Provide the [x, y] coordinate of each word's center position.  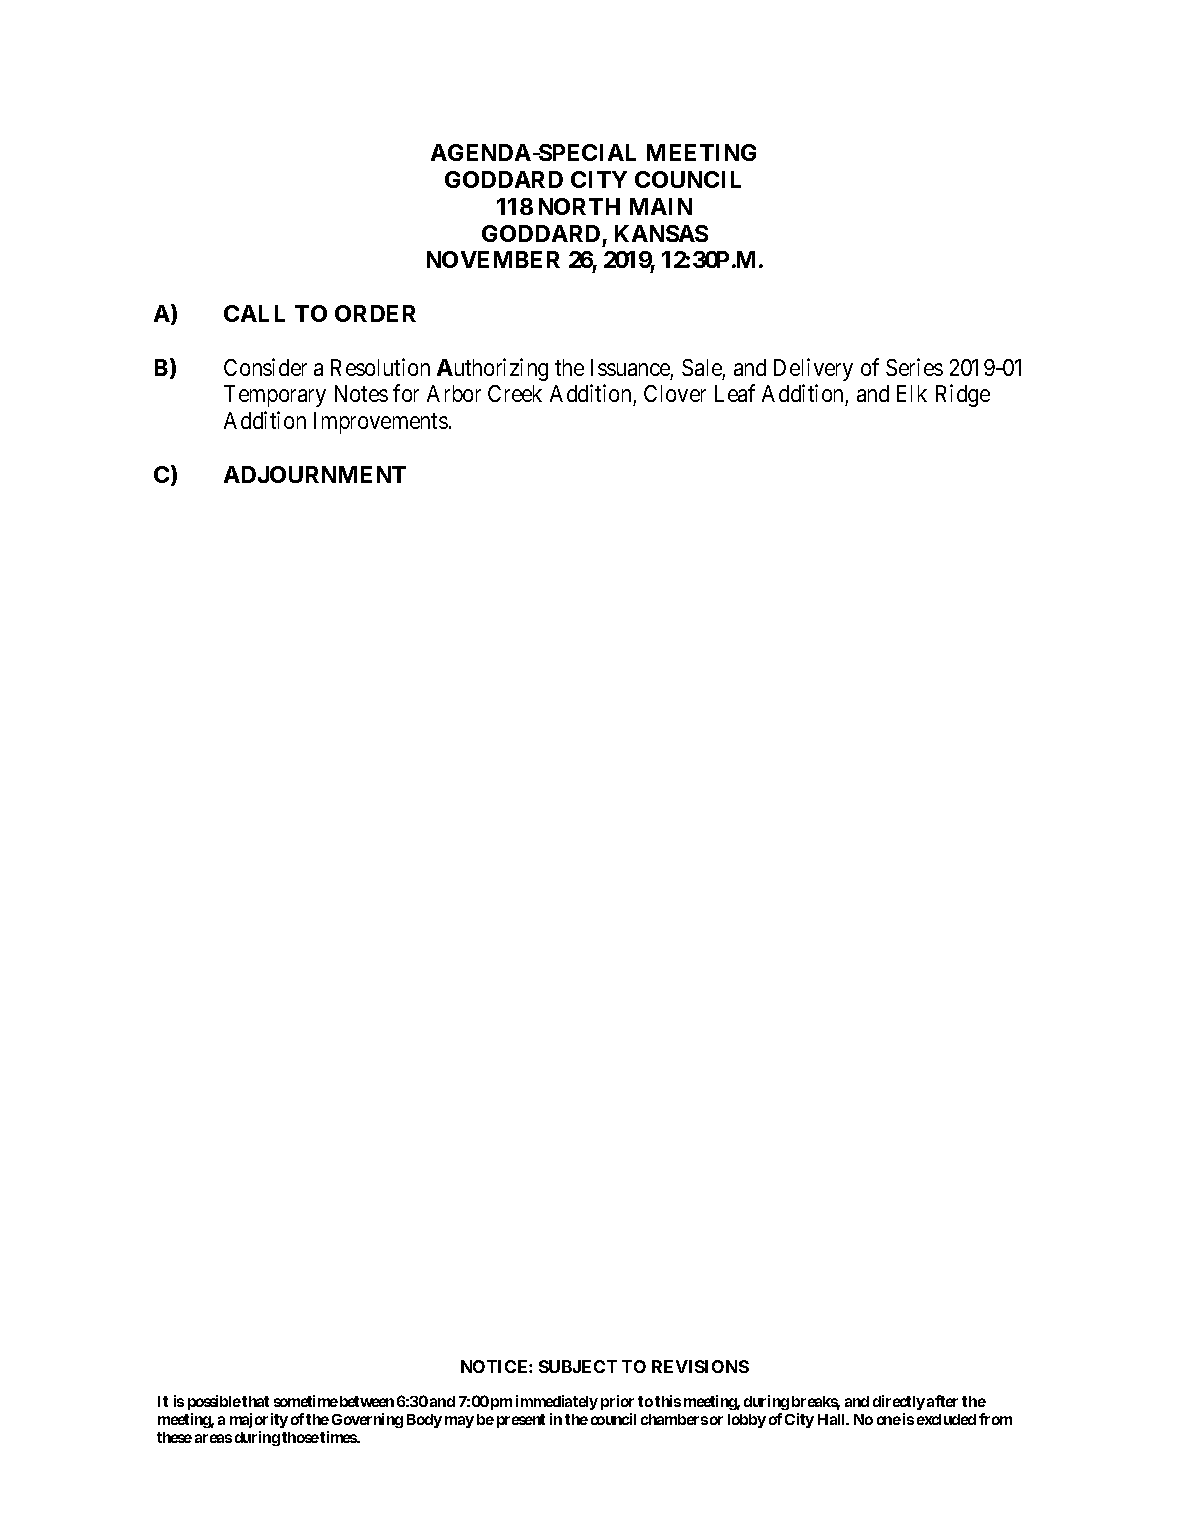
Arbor [454, 393]
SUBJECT [578, 1366]
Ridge [963, 396]
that [255, 1401]
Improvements [381, 423]
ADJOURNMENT [315, 474]
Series [914, 367]
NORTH [579, 206]
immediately [557, 1404]
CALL [254, 313]
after [942, 1401]
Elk [912, 393]
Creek [515, 393]
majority [259, 1422]
